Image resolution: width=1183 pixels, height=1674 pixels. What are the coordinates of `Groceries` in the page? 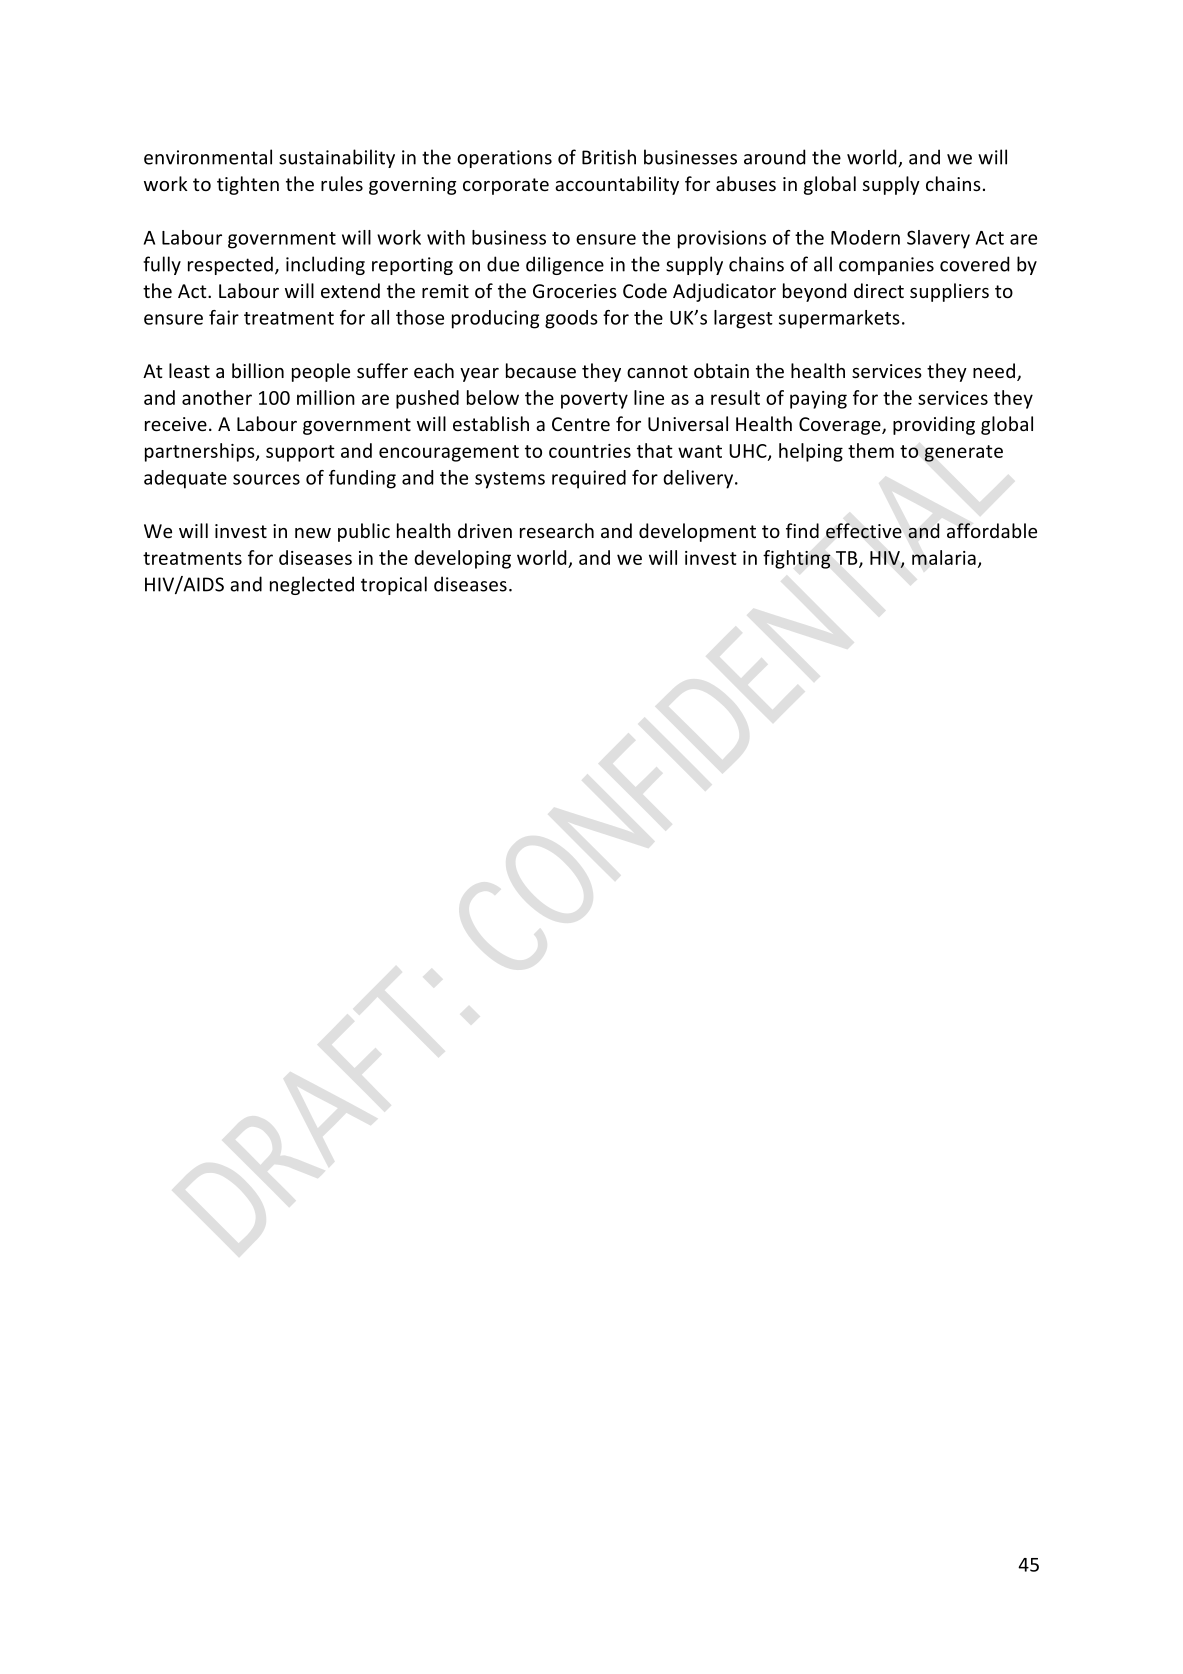 It's located at (575, 291).
